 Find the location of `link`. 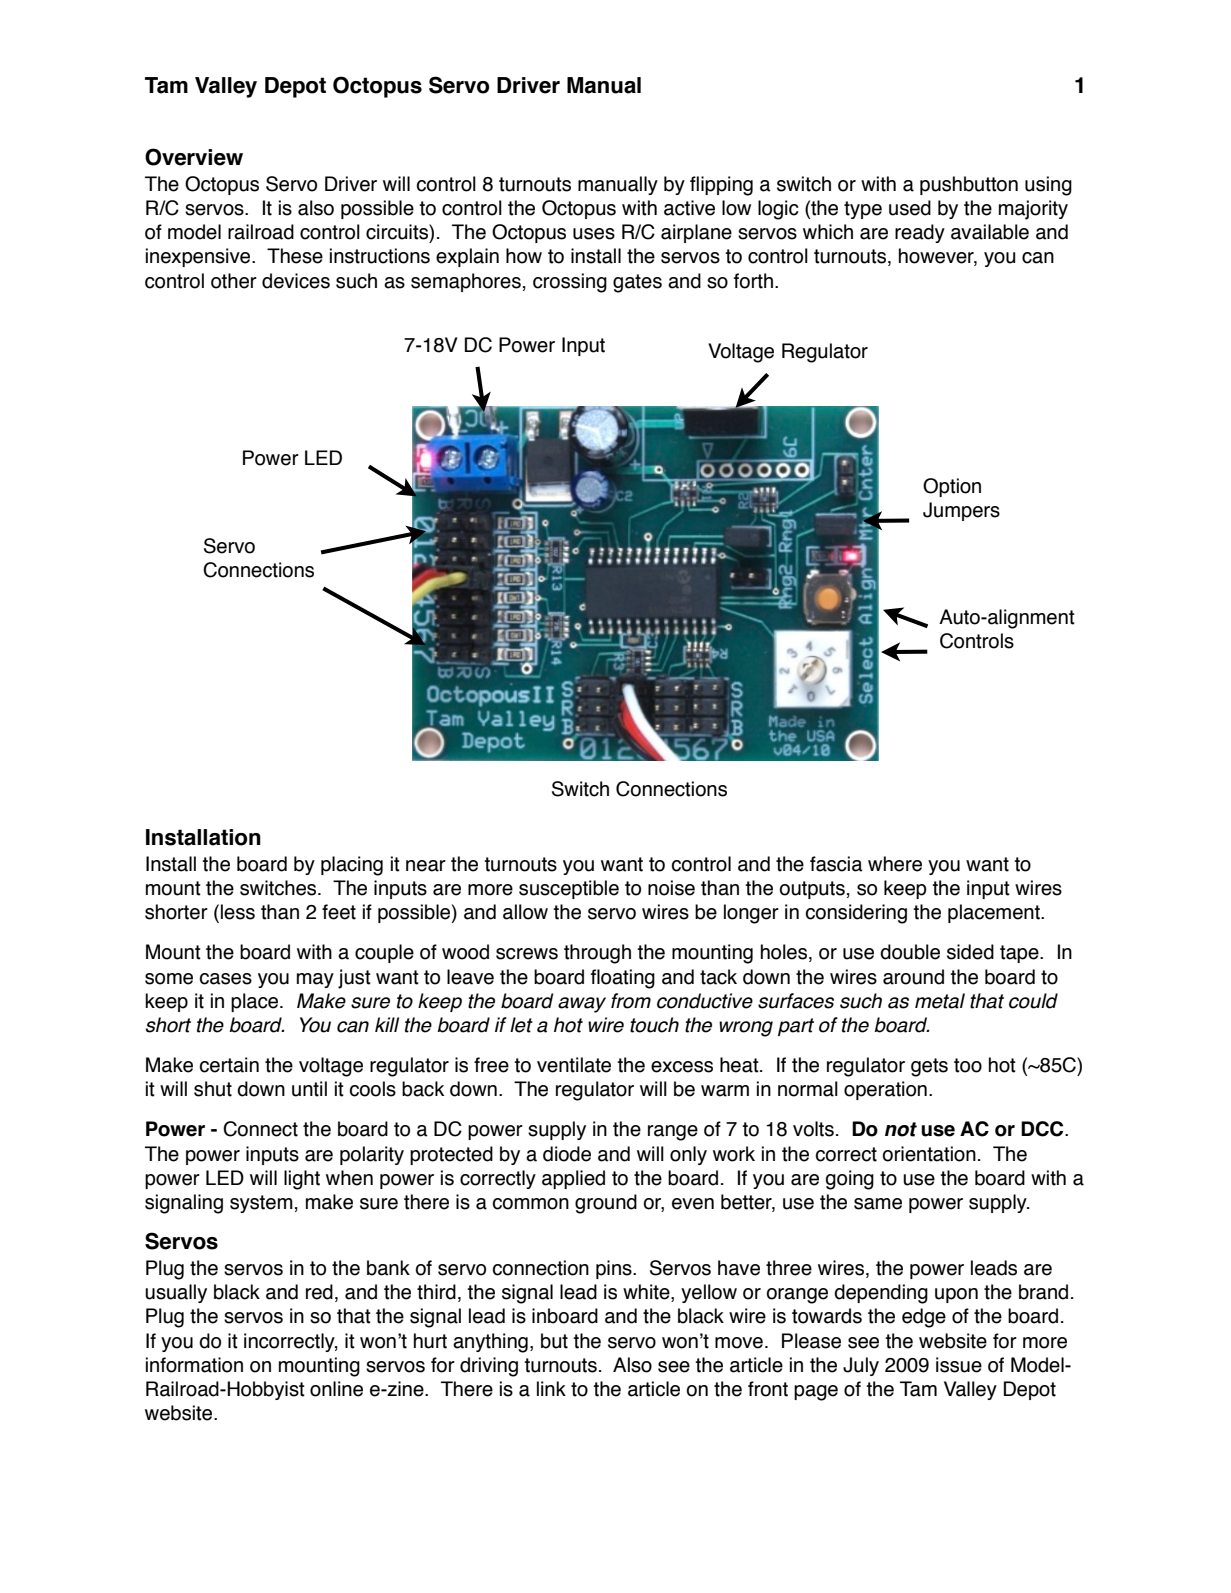

link is located at coordinates (551, 1388).
